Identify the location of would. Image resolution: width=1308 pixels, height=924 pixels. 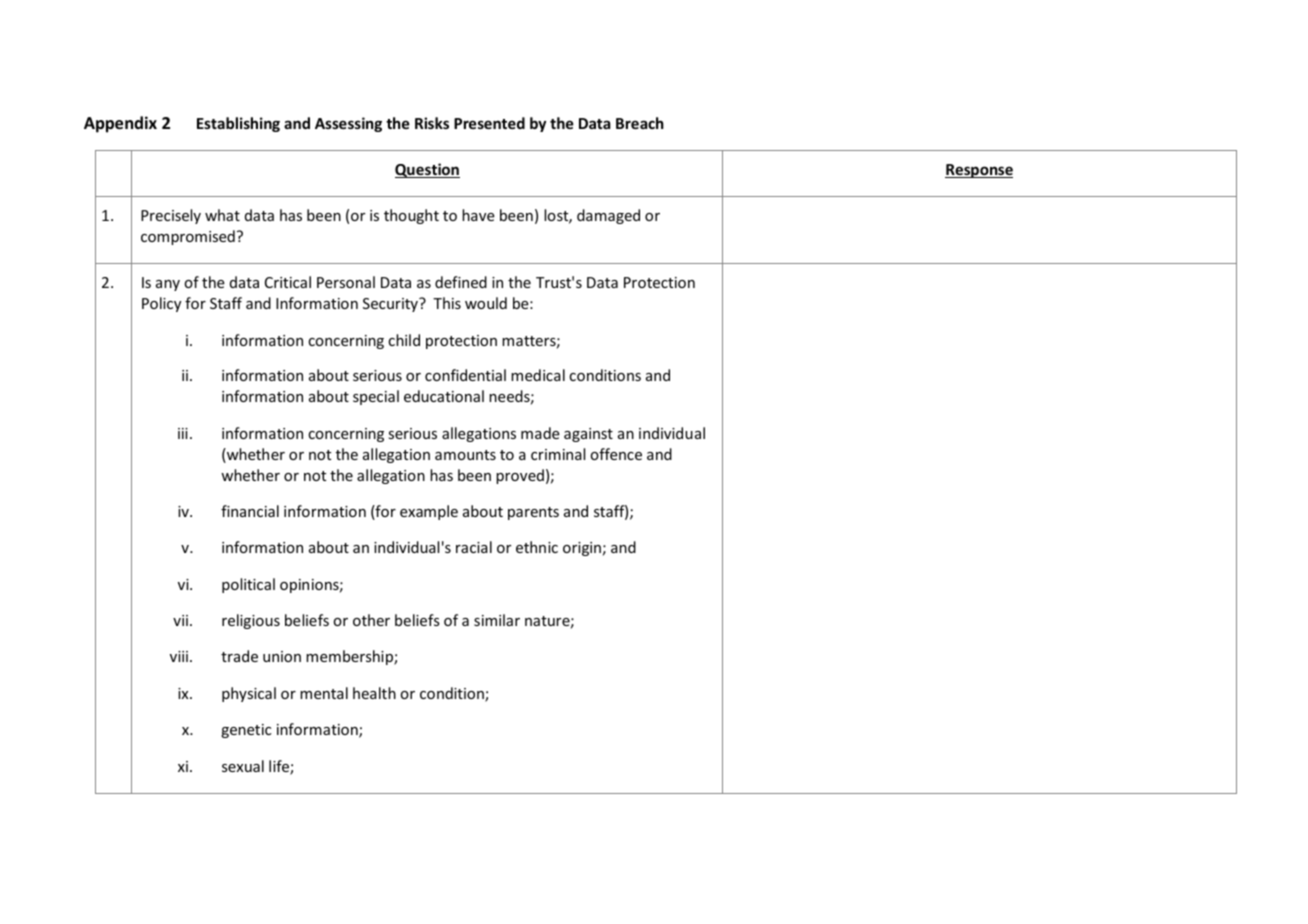
(486, 303).
